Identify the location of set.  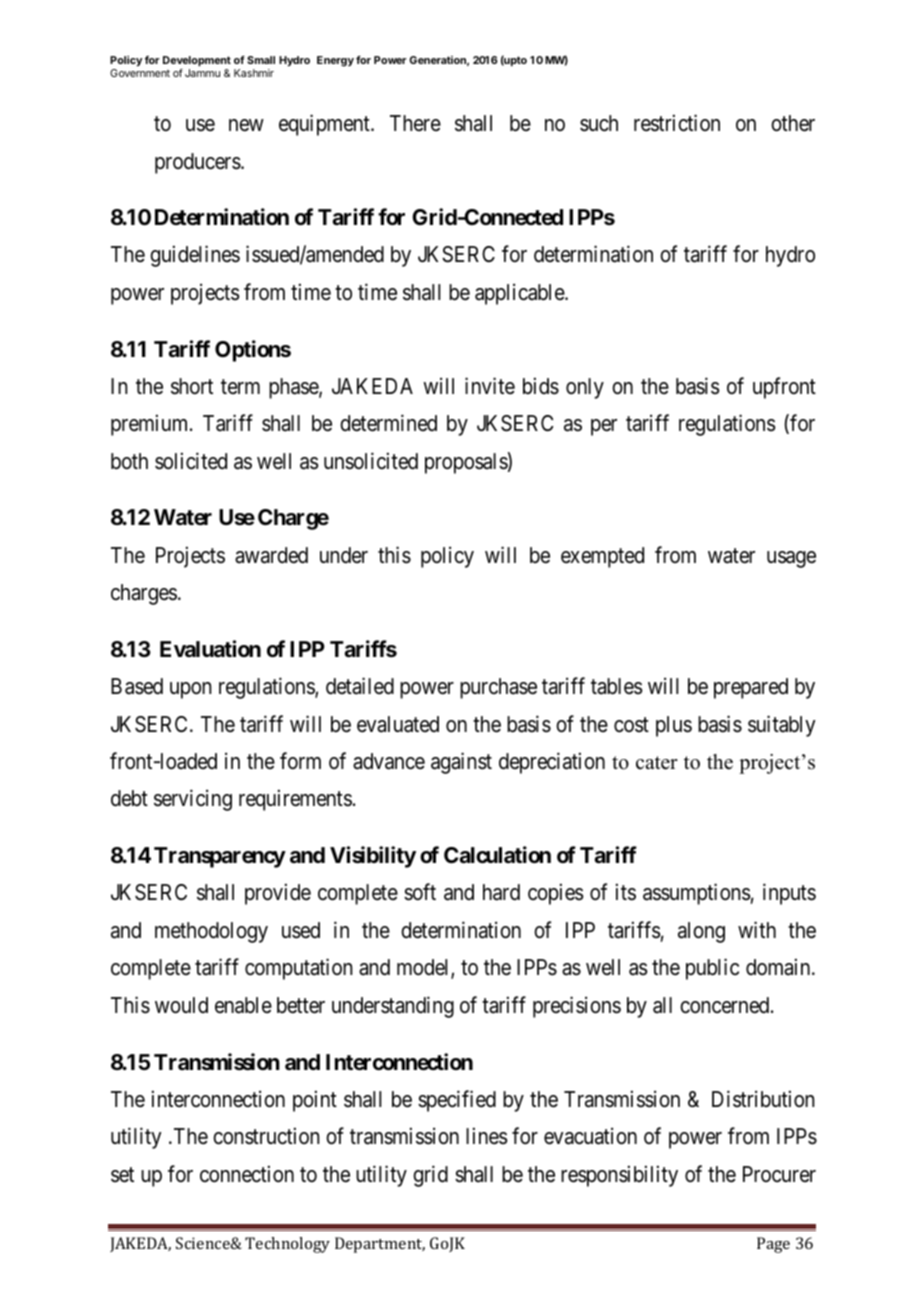
(122, 1175).
